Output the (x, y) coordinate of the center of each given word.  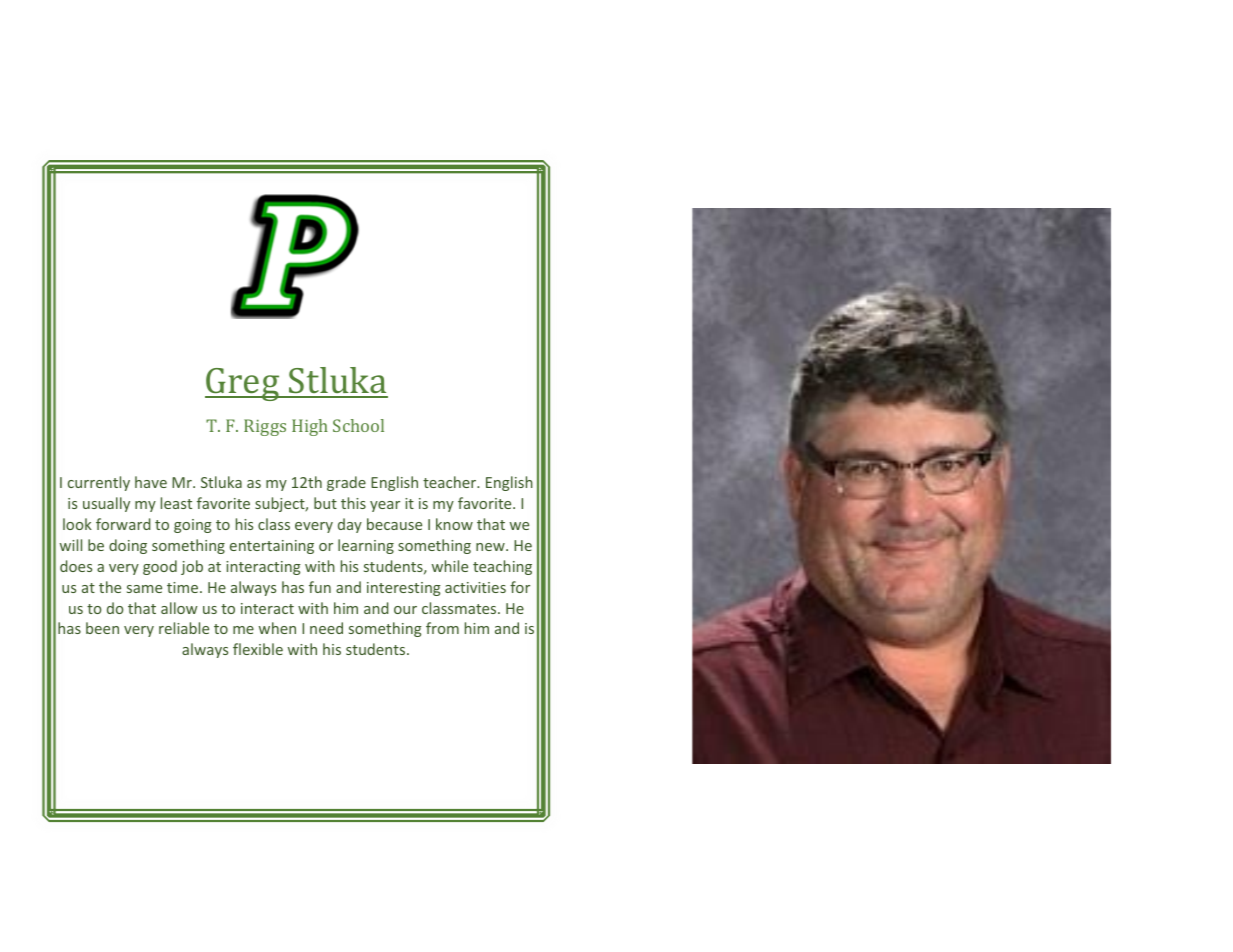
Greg (243, 384)
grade (346, 483)
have (151, 482)
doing (128, 546)
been (102, 628)
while (450, 566)
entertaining (272, 547)
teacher (451, 482)
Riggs (265, 427)
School (358, 425)
